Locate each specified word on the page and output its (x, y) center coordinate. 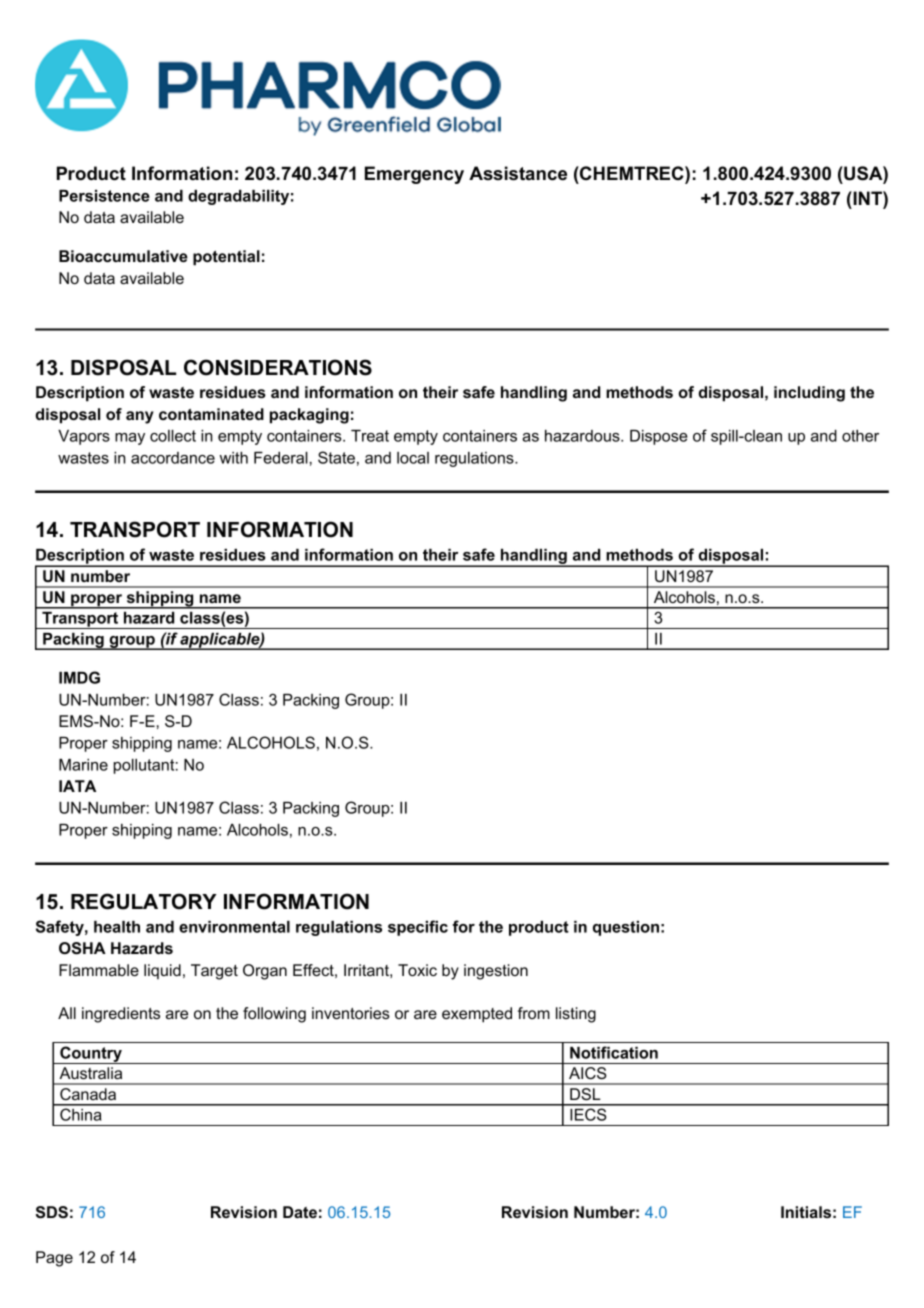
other (860, 436)
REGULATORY (143, 901)
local (413, 458)
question (626, 928)
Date (300, 1212)
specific (418, 928)
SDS (52, 1212)
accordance (173, 458)
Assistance (518, 173)
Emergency (414, 175)
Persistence (104, 196)
